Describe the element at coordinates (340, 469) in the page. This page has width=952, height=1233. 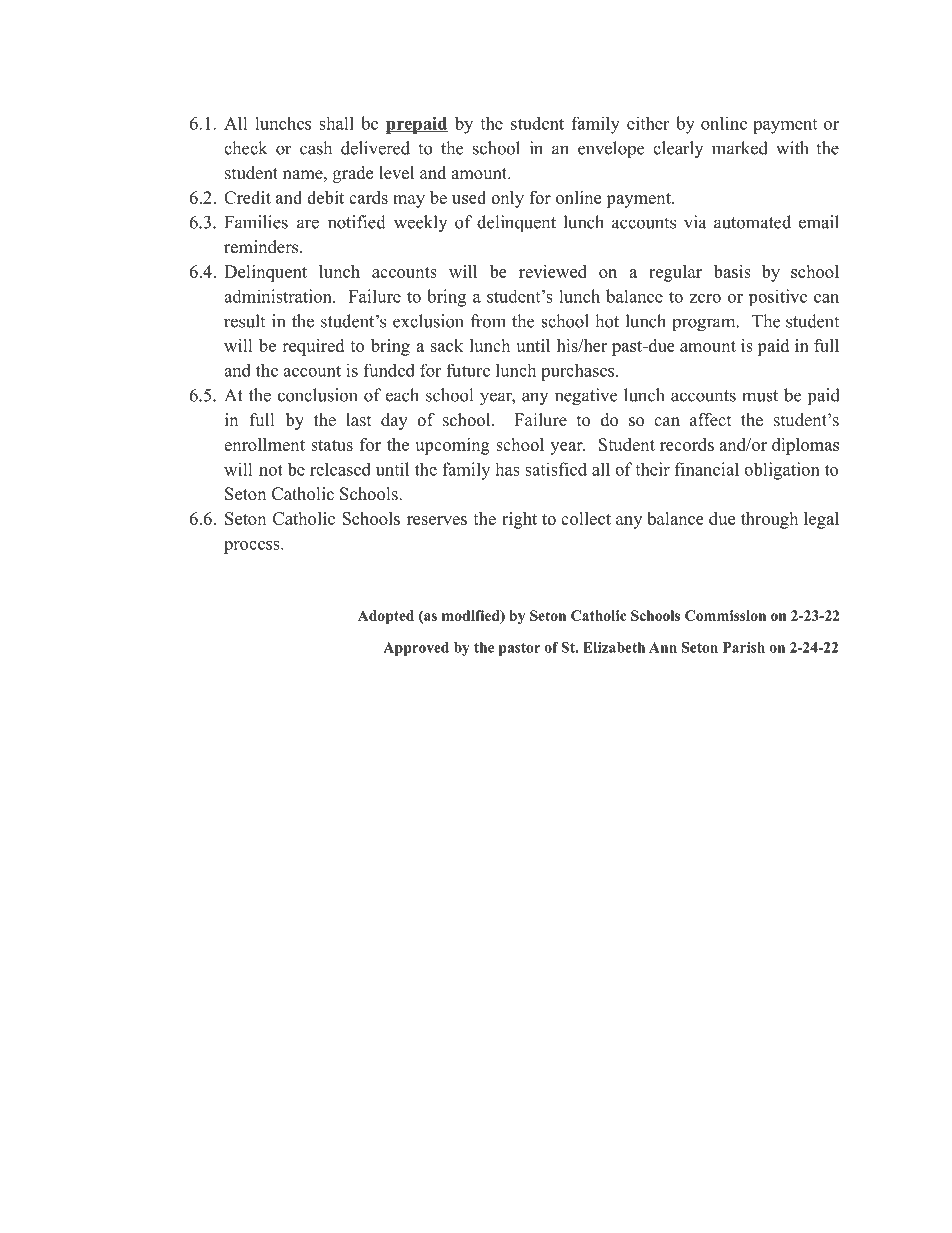
I see `released` at that location.
